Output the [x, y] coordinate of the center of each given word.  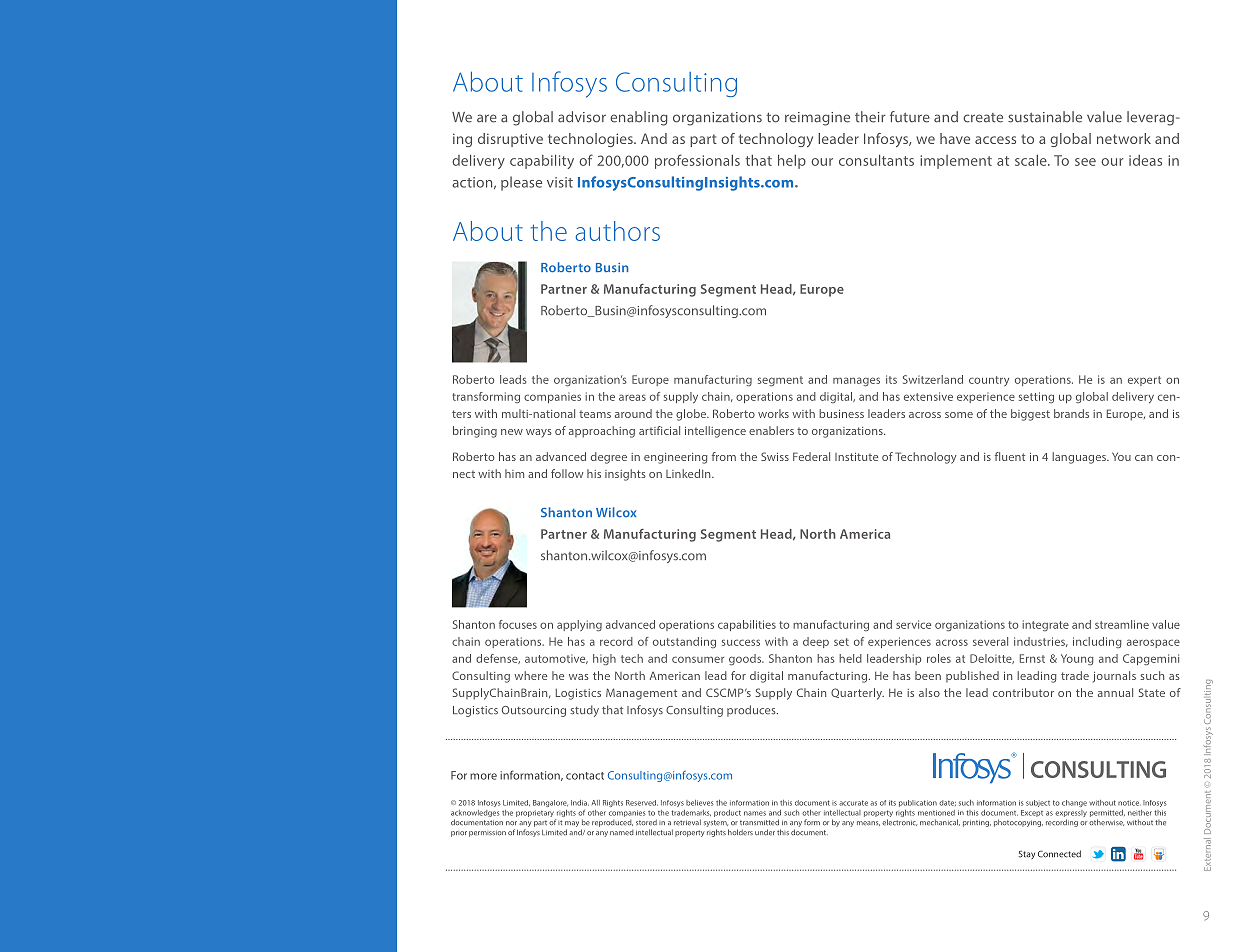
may [572, 825]
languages [1080, 458]
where [530, 675]
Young [1077, 659]
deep [816, 642]
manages [856, 382]
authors [617, 231]
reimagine [817, 119]
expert [1144, 381]
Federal [811, 456]
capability [542, 162]
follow [567, 473]
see [1085, 162]
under [765, 832]
